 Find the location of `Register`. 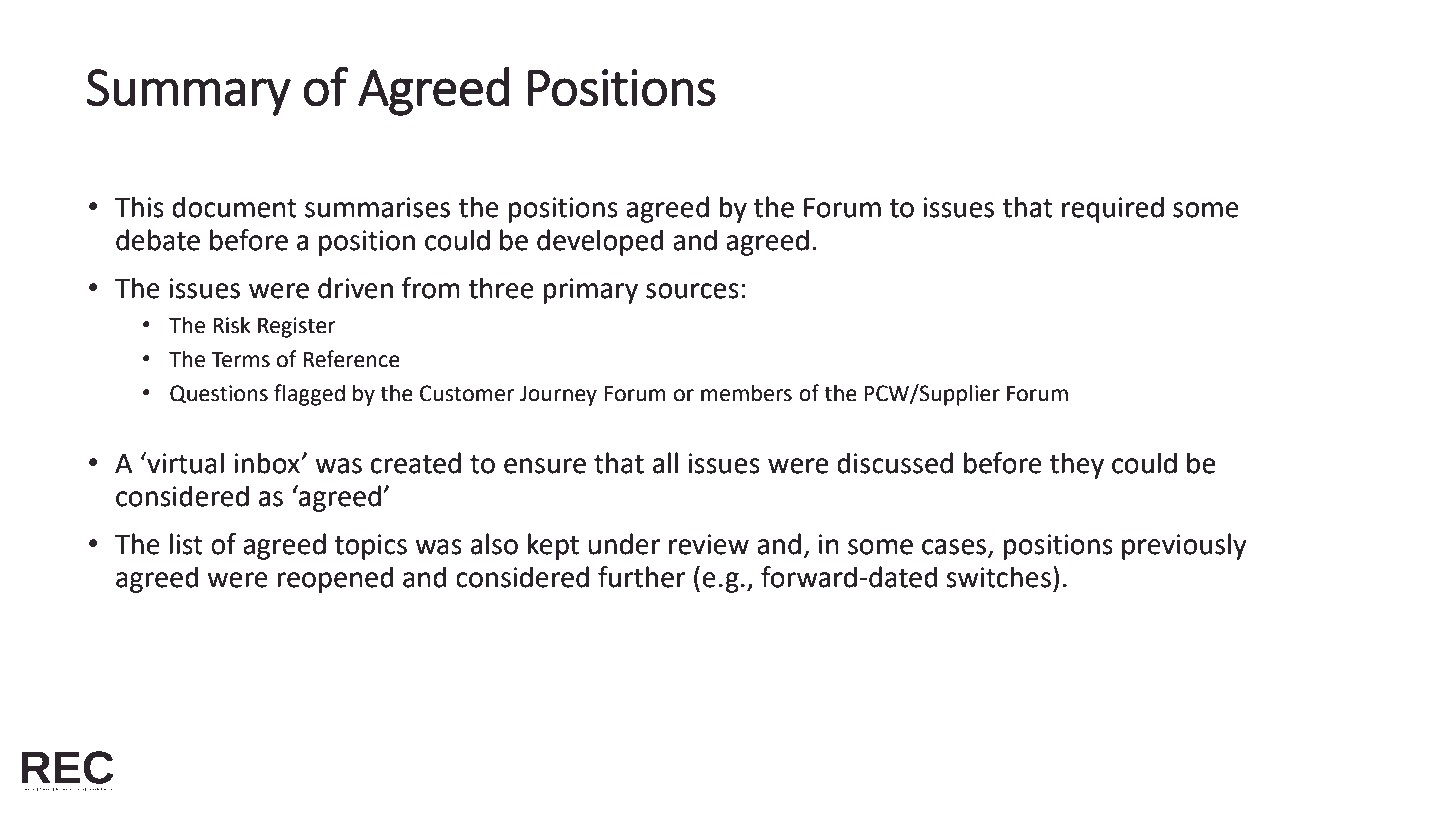

Register is located at coordinates (297, 327).
